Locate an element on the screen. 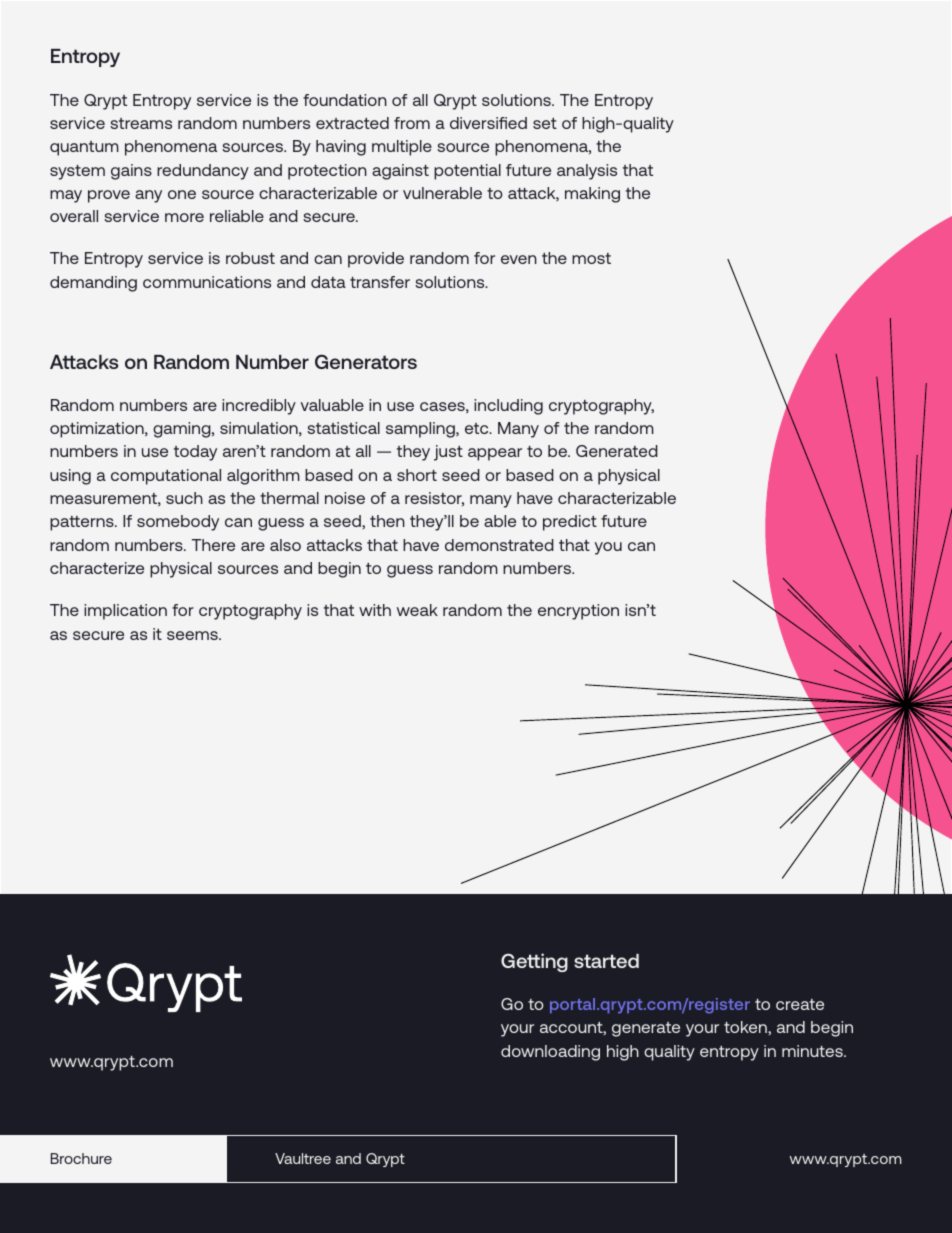  streams is located at coordinates (141, 123).
